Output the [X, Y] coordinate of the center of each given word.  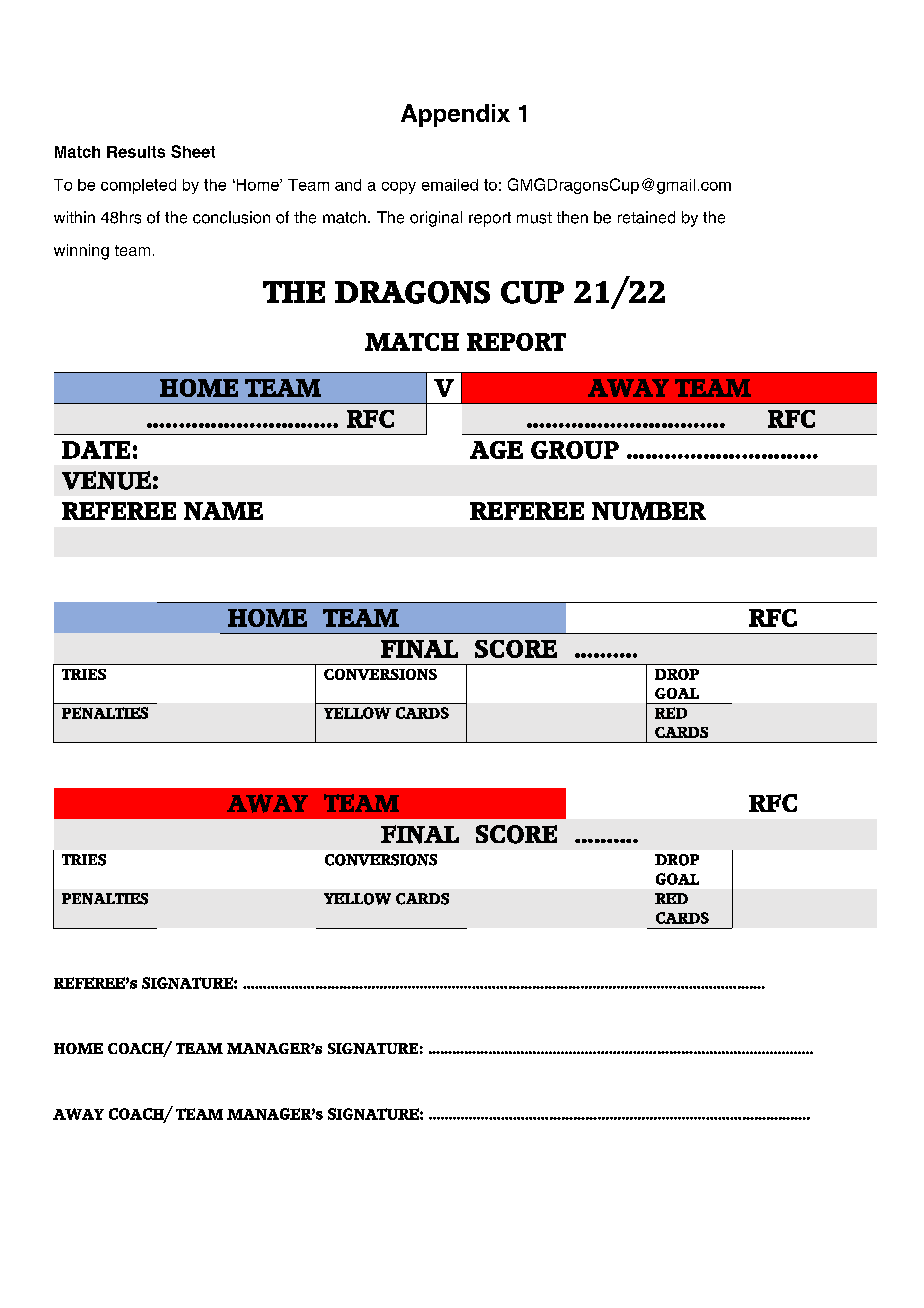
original [436, 219]
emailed [450, 185]
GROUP [575, 450]
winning [81, 252]
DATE [96, 450]
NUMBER [649, 511]
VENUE [106, 480]
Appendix [455, 115]
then [572, 217]
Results [136, 152]
